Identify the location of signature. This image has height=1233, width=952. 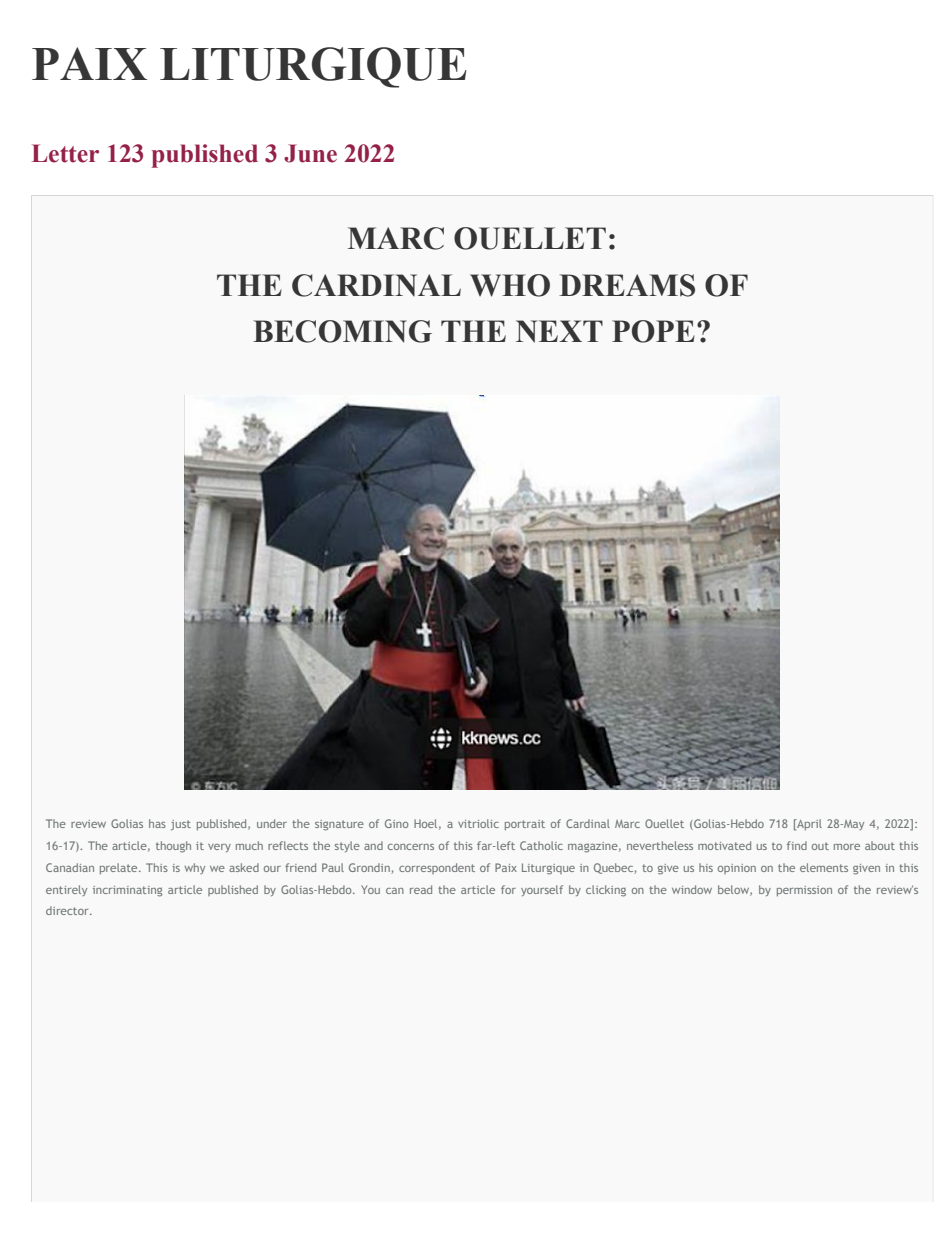
(339, 825).
